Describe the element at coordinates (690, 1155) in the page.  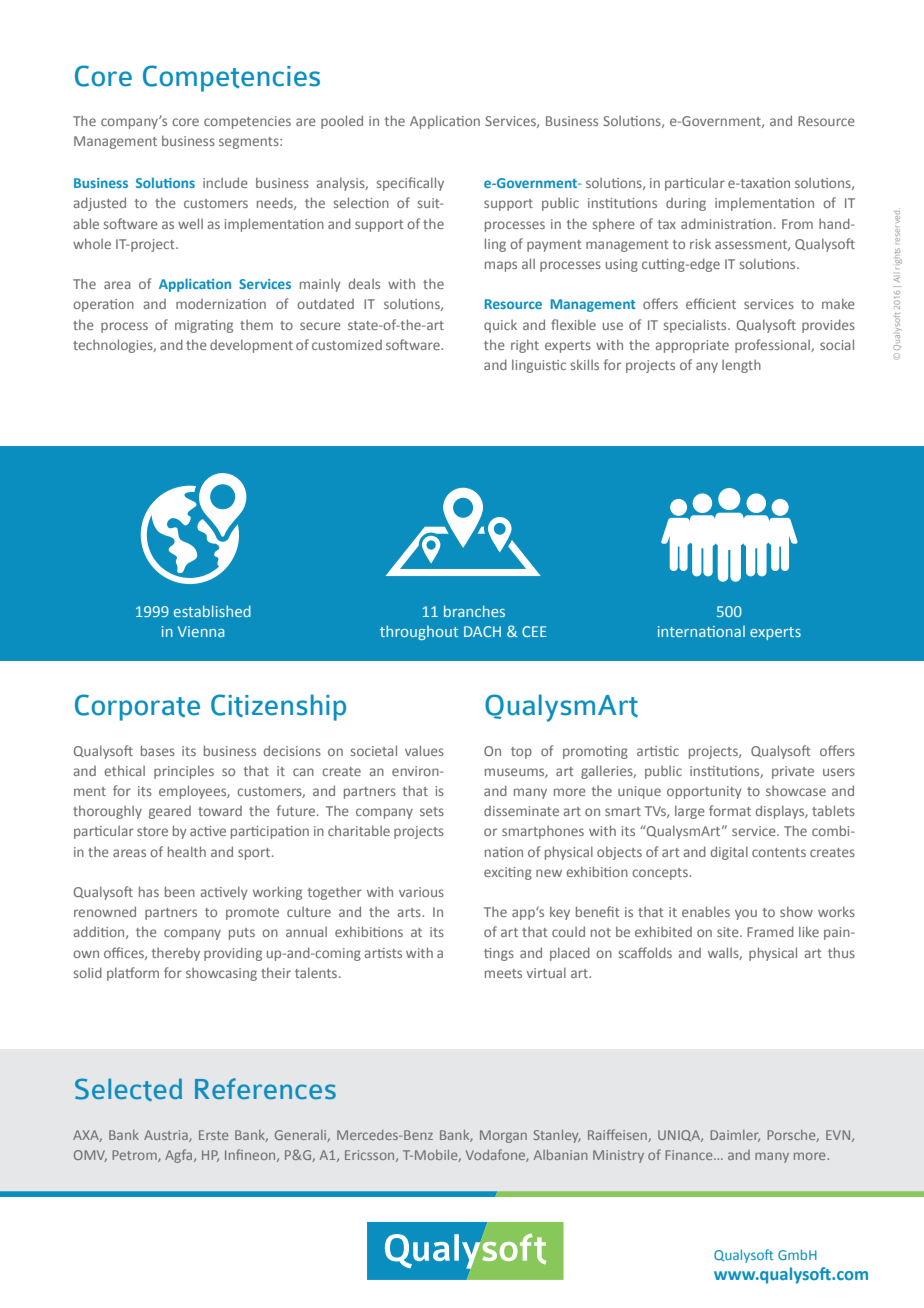
I see `Finance` at that location.
